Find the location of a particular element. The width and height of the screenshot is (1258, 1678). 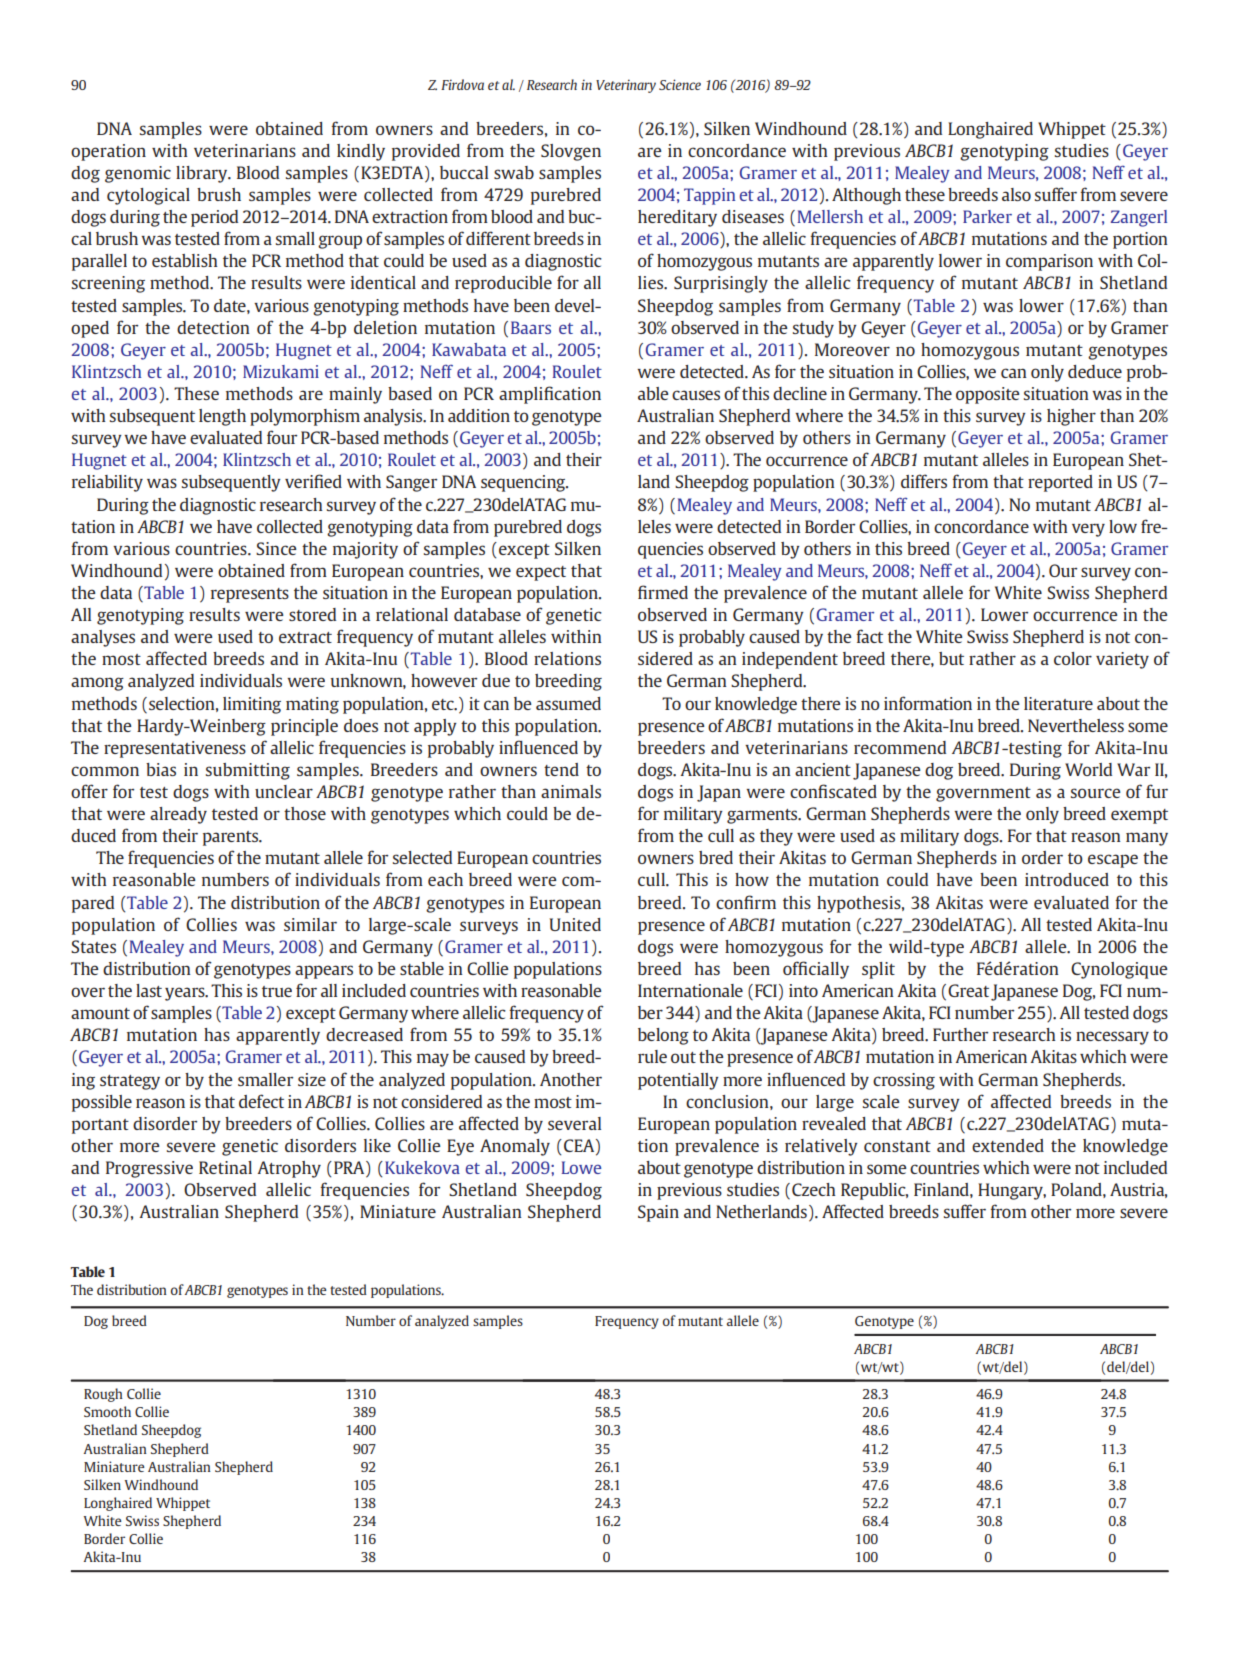

rule is located at coordinates (652, 1056).
